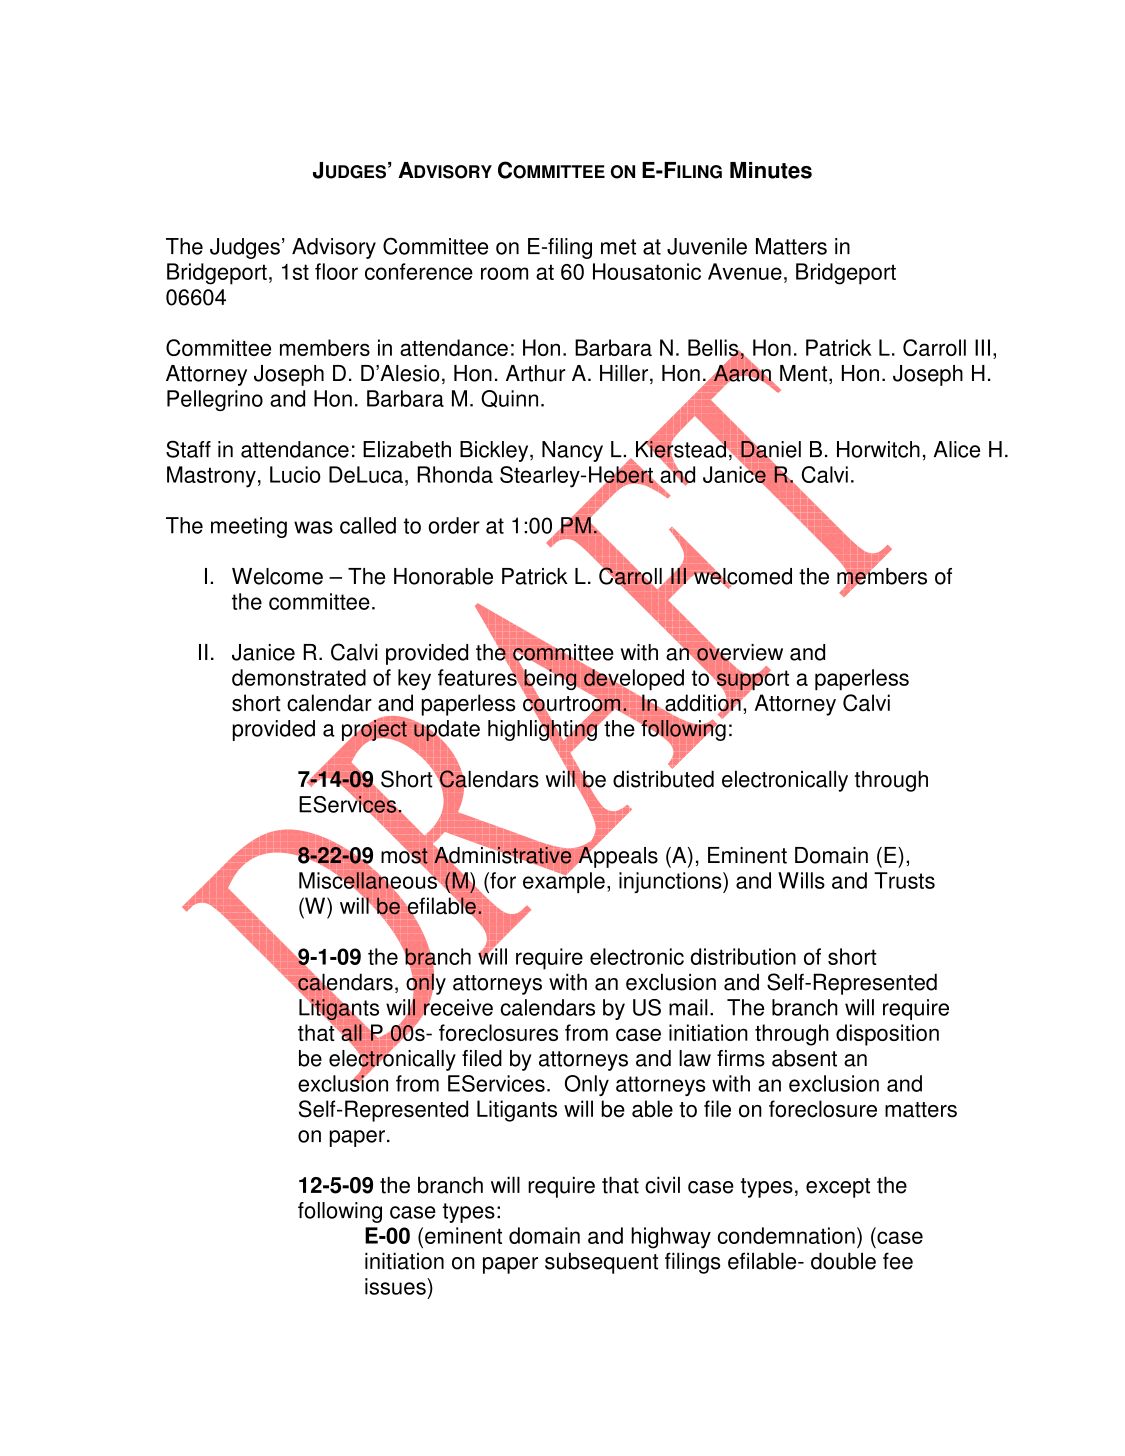 The height and width of the screenshot is (1456, 1125). I want to click on injunctions, so click(671, 882).
